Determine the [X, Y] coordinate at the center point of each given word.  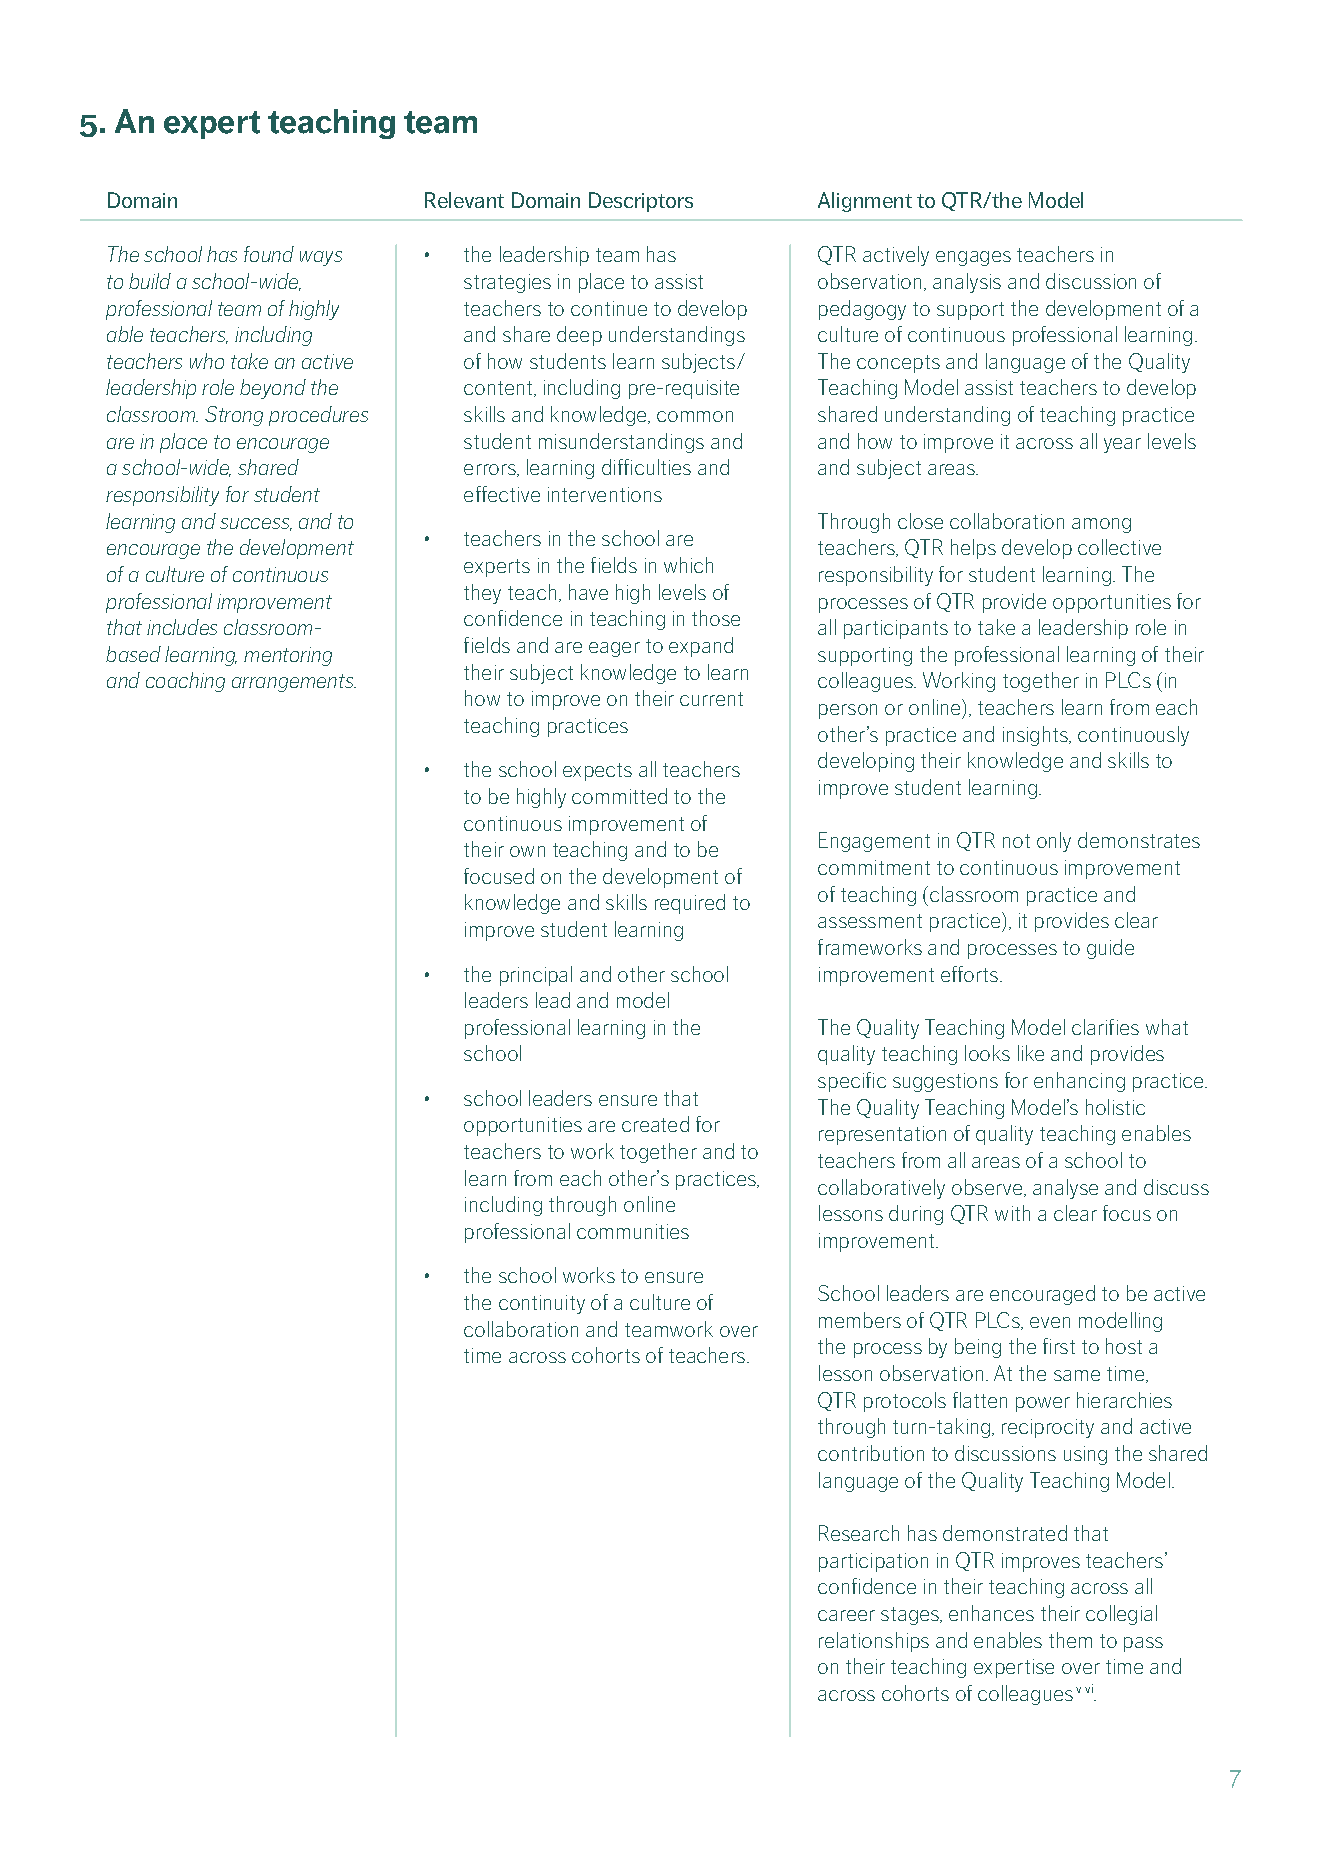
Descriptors [641, 202]
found [269, 254]
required [690, 904]
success [256, 524]
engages [973, 258]
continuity [542, 1304]
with [1012, 1213]
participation [873, 1562]
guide [1110, 949]
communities [633, 1231]
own [527, 851]
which [688, 565]
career [846, 1615]
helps [973, 549]
